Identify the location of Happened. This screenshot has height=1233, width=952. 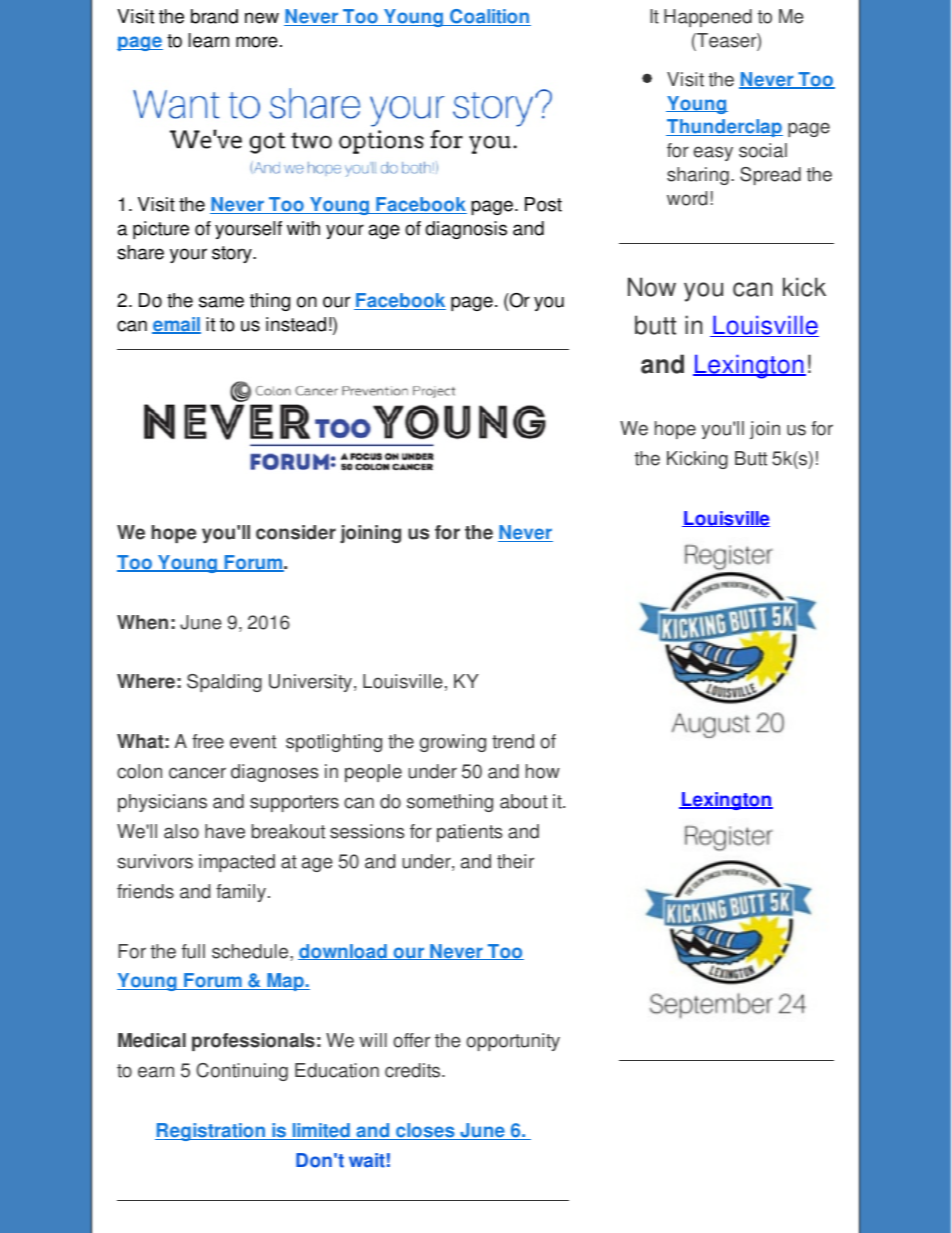
(708, 18).
